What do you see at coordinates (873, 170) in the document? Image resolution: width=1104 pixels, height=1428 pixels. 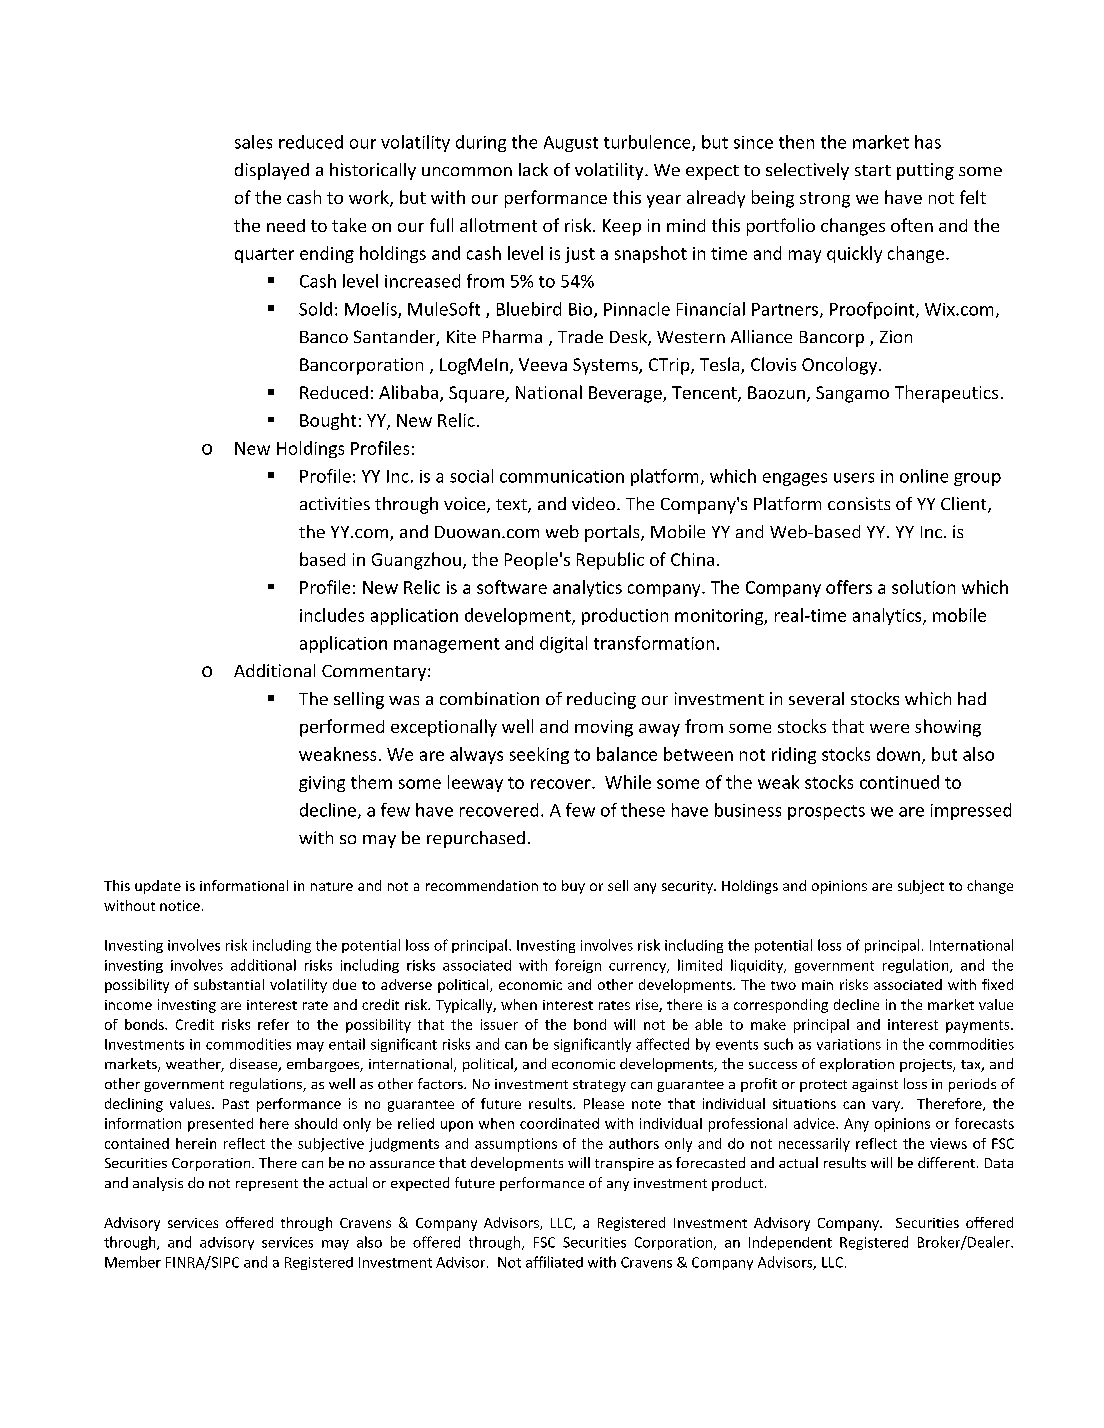 I see `start` at bounding box center [873, 170].
